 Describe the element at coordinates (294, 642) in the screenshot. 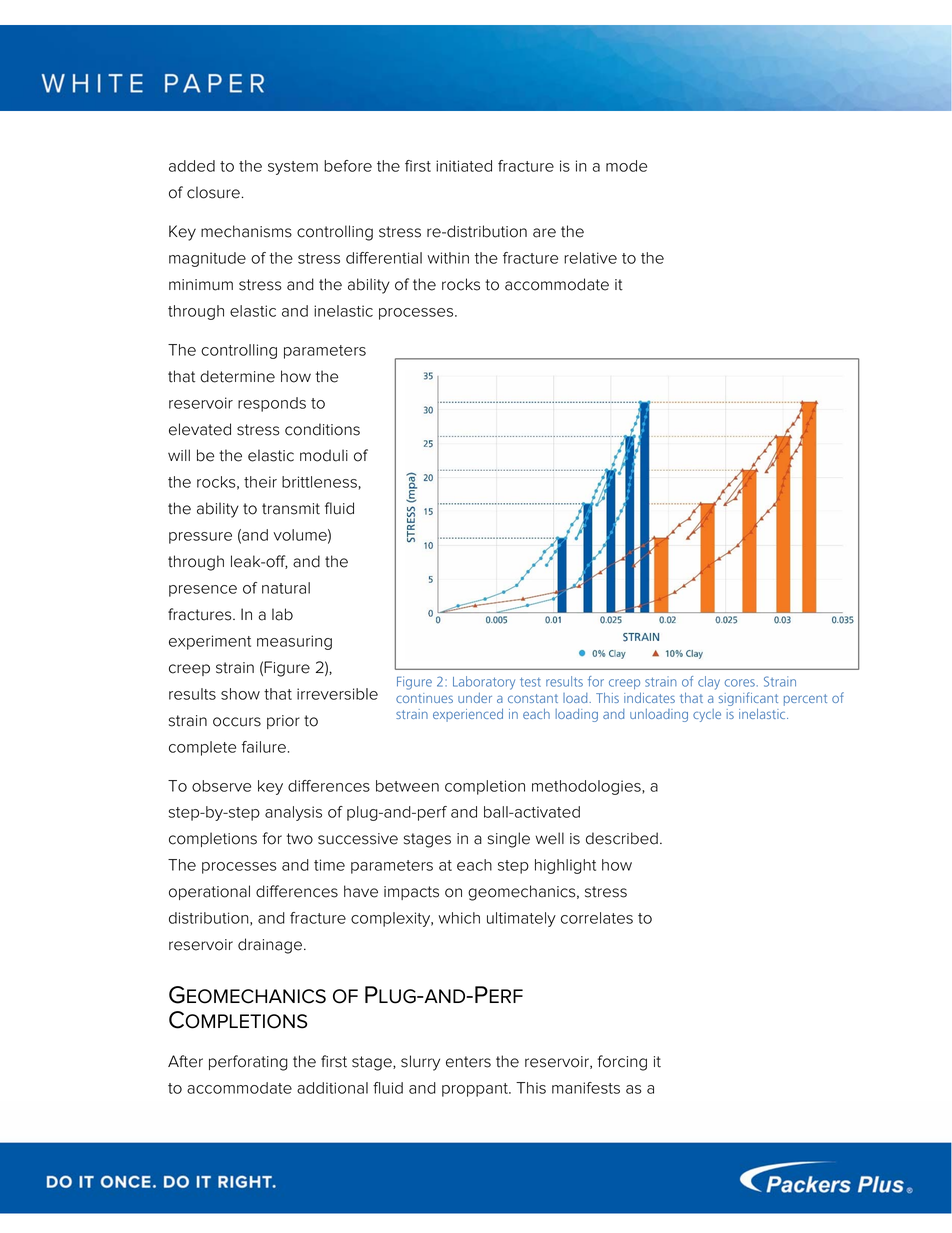

I see `measuring` at that location.
